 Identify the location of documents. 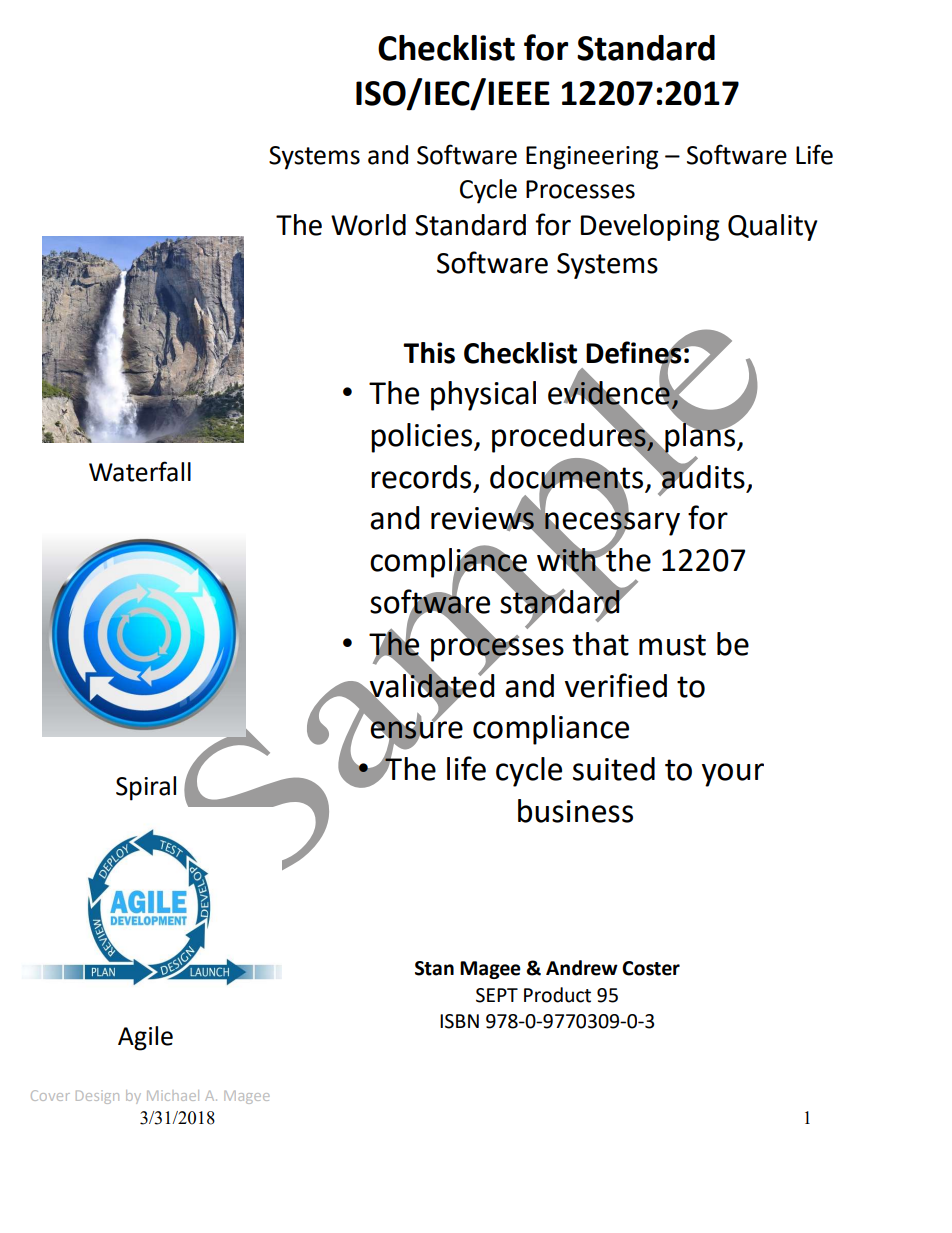
(566, 476).
